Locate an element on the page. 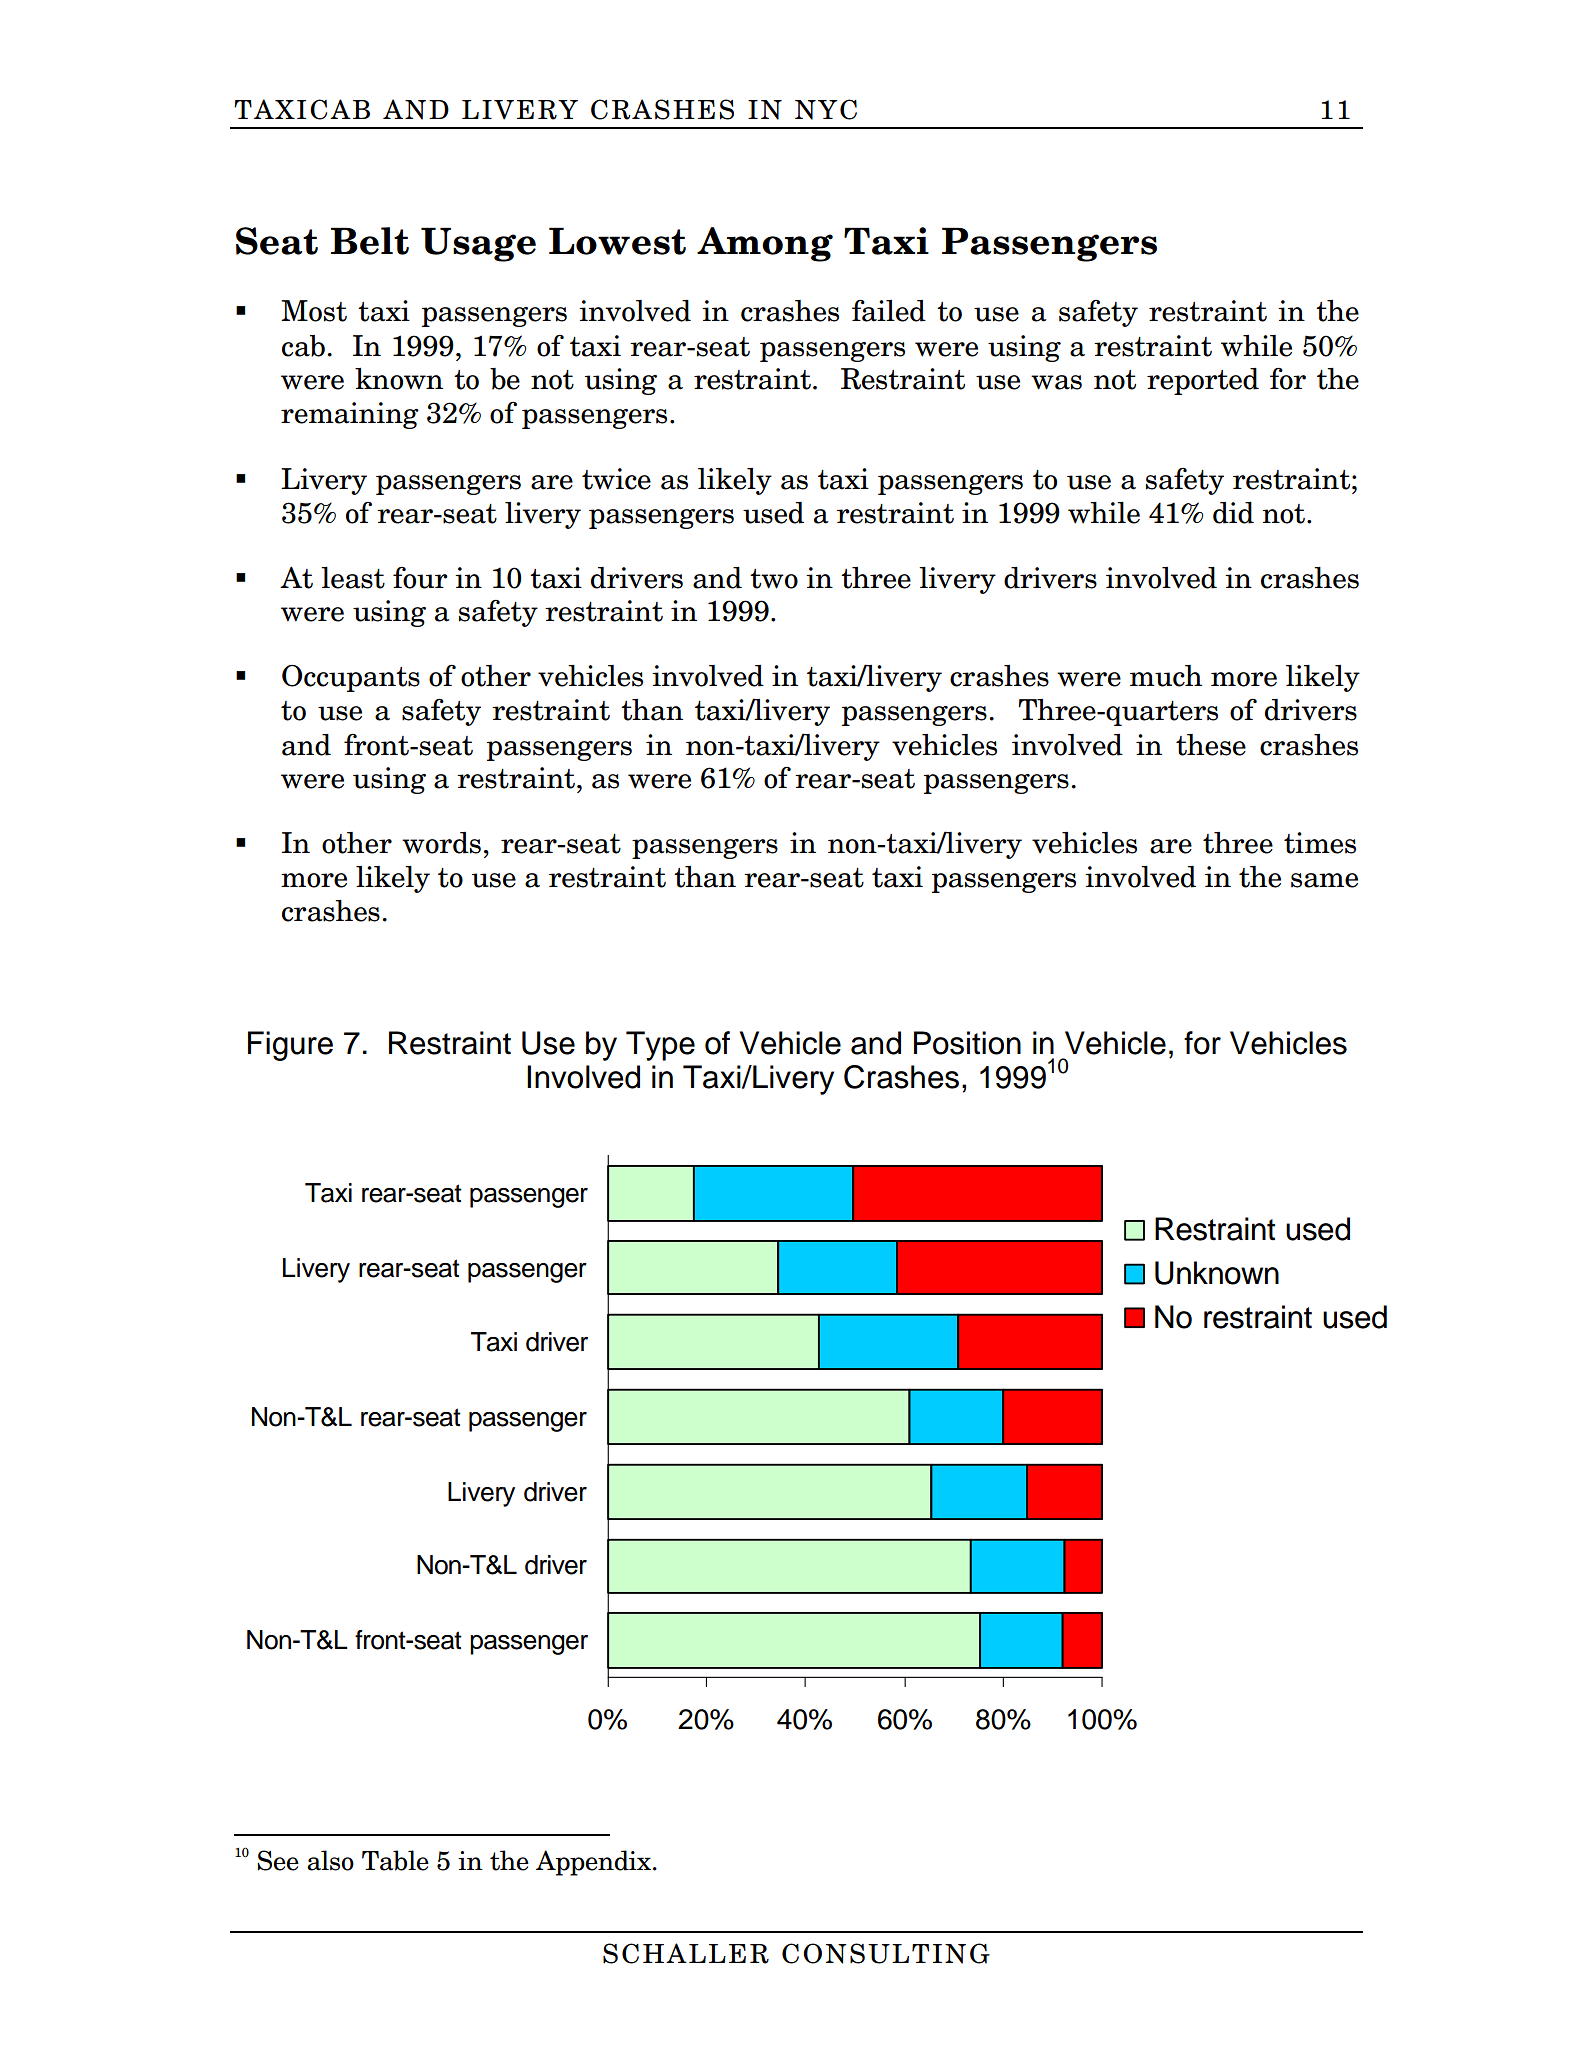  reported is located at coordinates (1203, 381).
